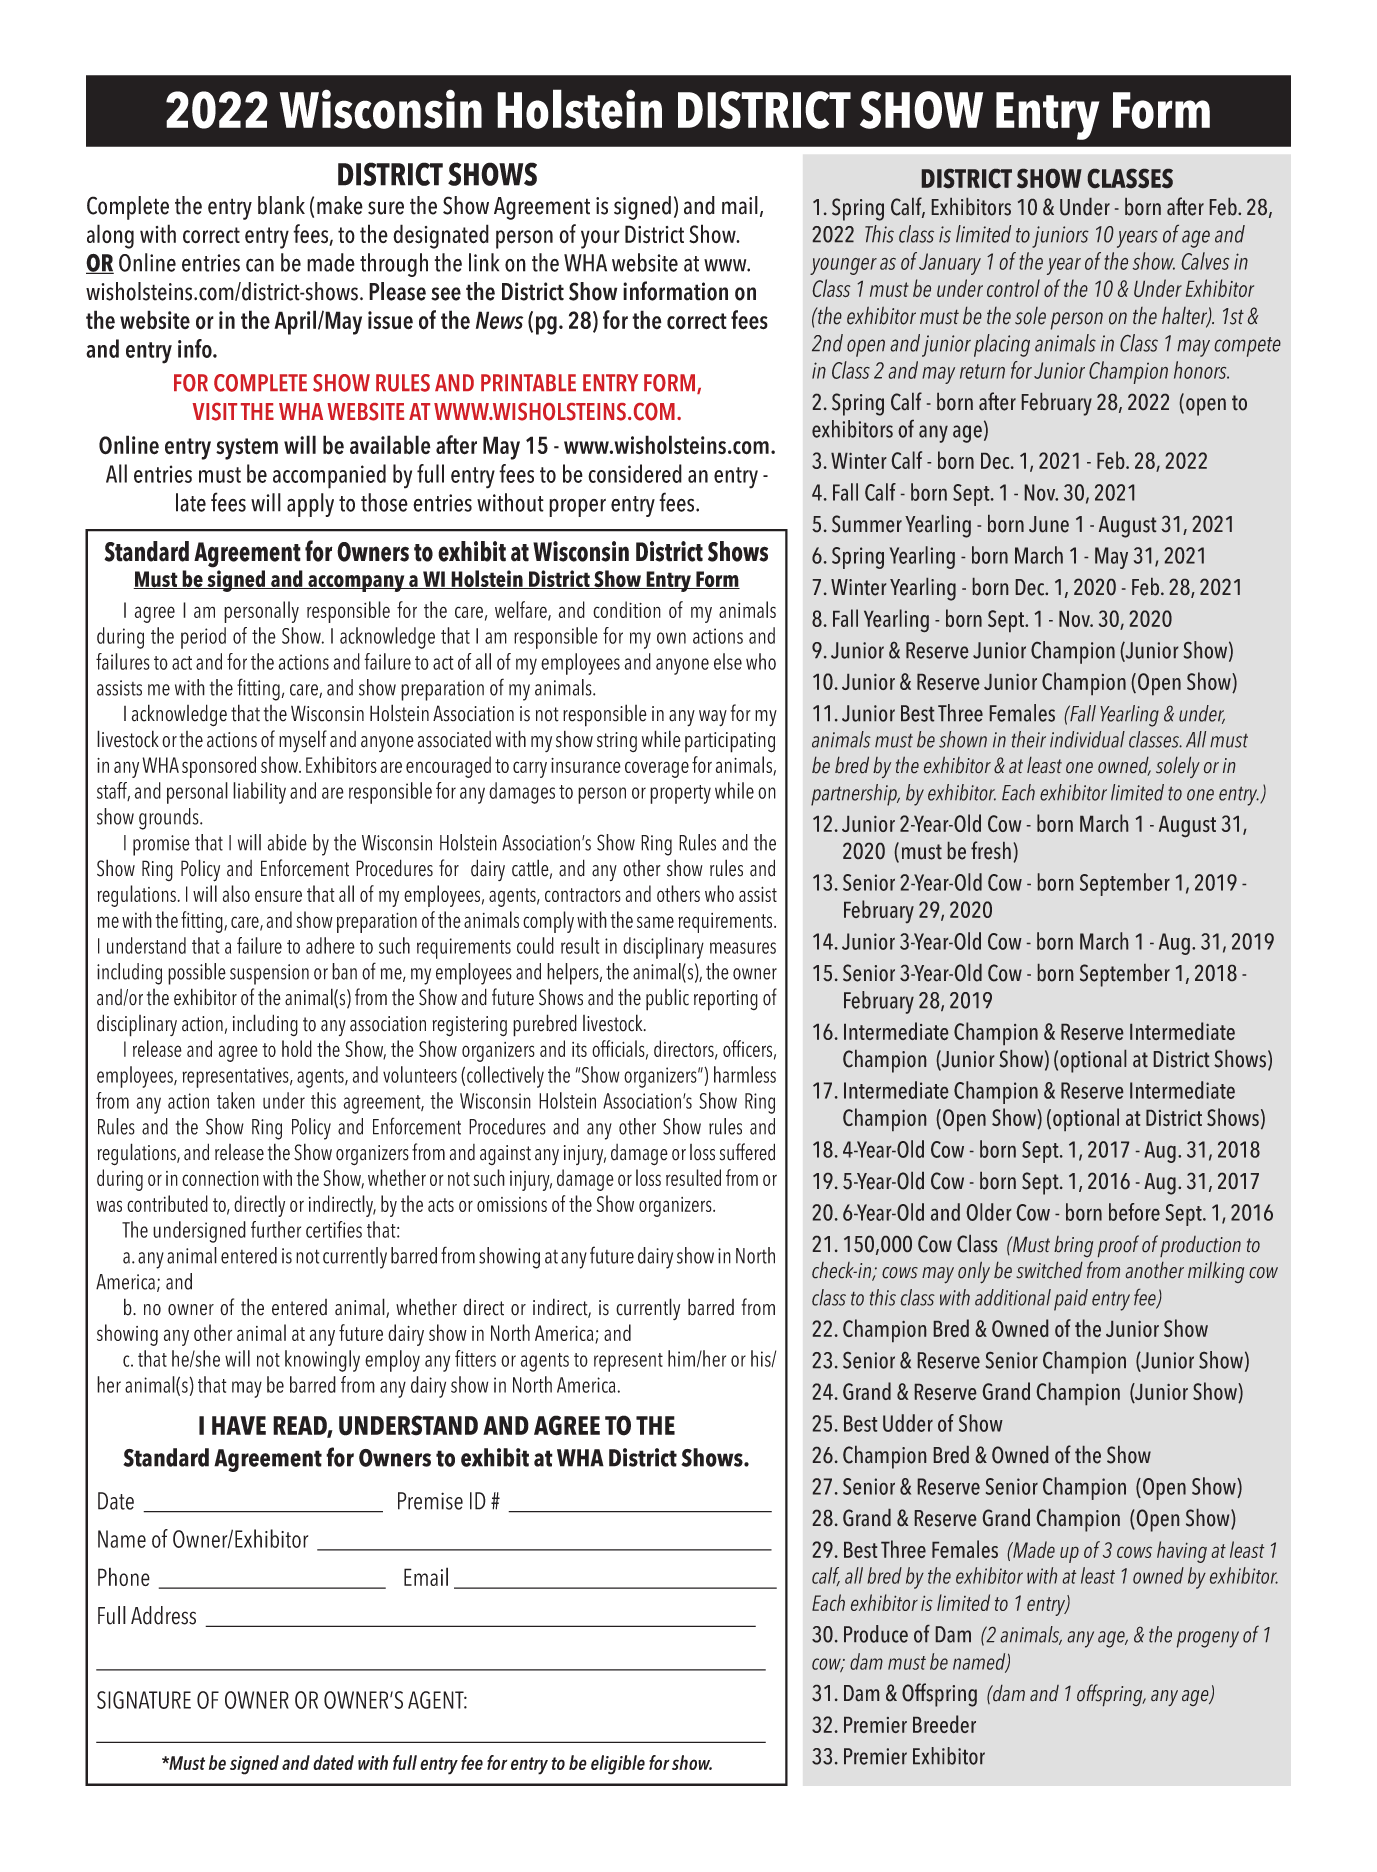  Describe the element at coordinates (600, 239) in the screenshot. I see `your` at that location.
